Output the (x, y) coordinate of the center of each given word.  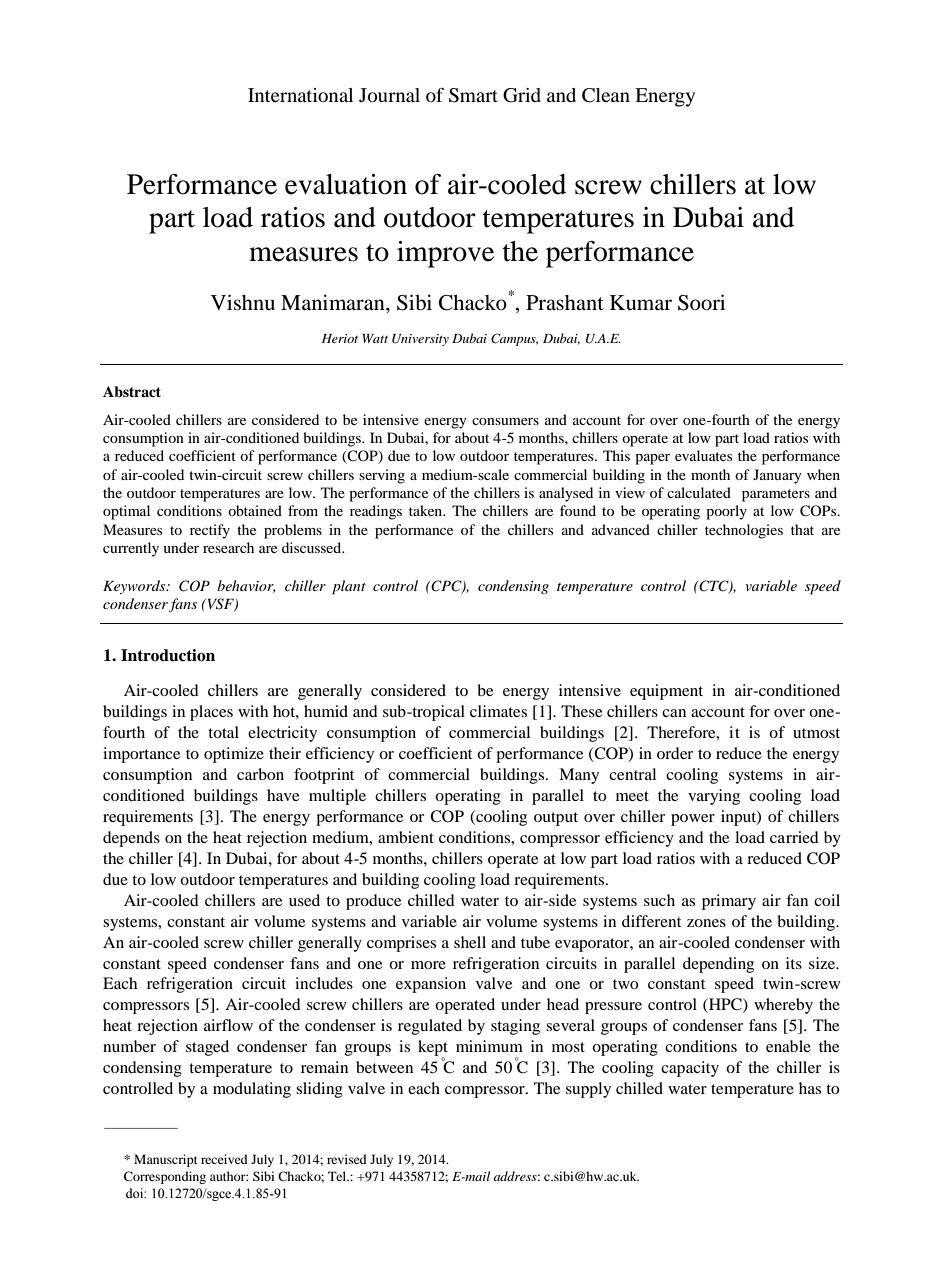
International (300, 95)
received (224, 1159)
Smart (473, 95)
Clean (606, 95)
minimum (489, 1046)
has (810, 1088)
